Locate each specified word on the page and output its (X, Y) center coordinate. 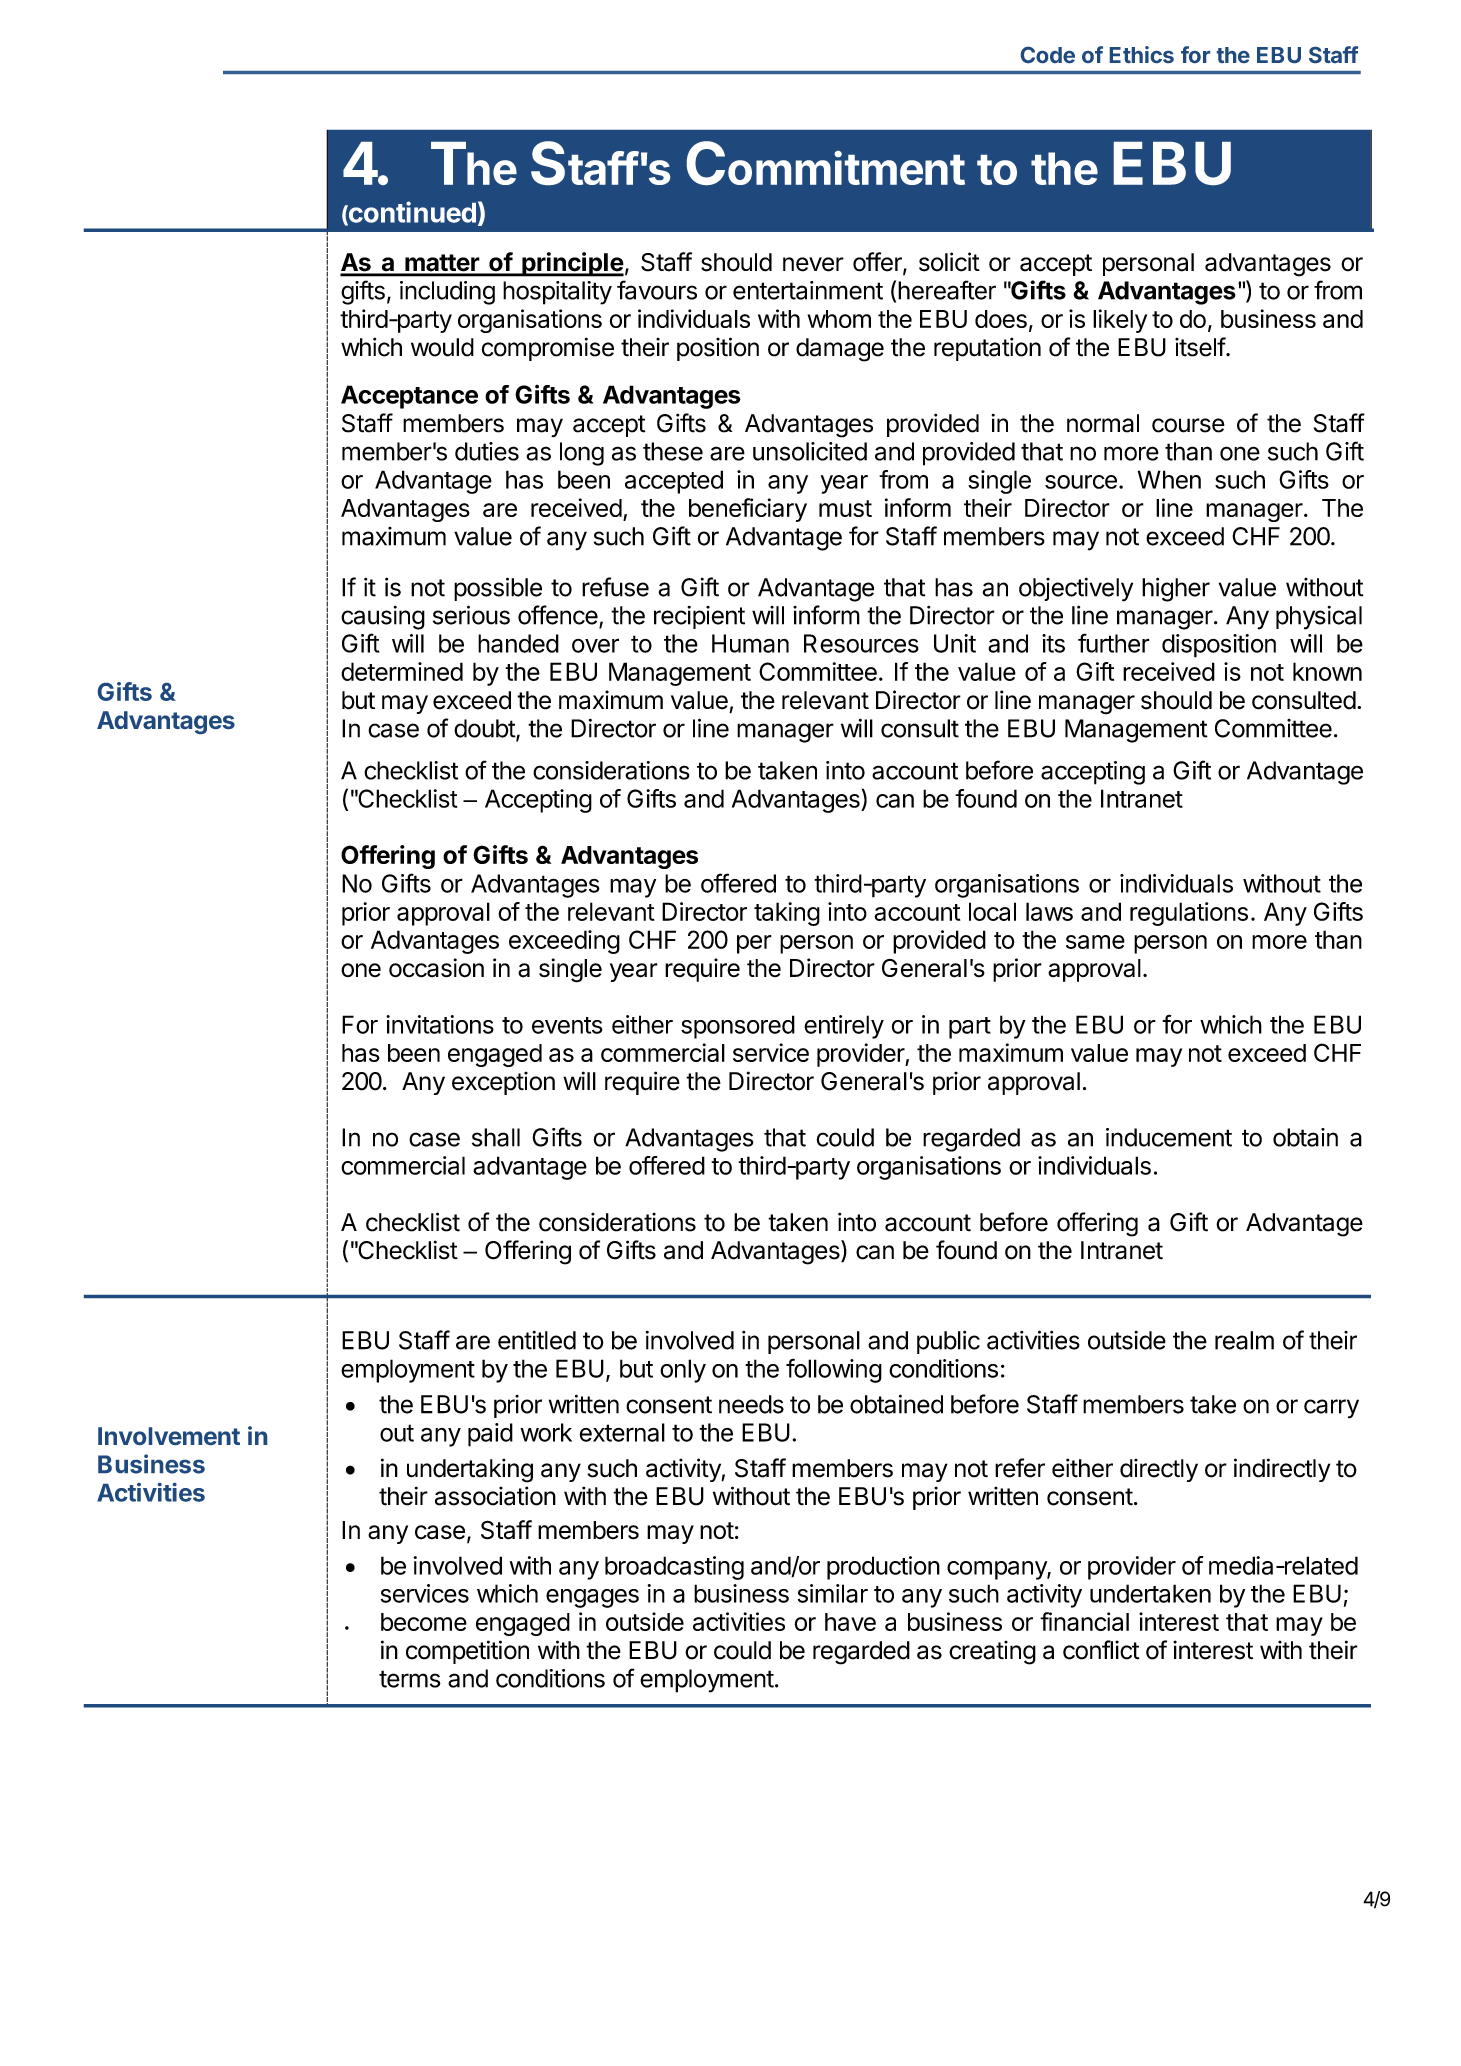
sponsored (738, 1027)
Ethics (1142, 54)
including (447, 293)
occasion (436, 968)
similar (833, 1593)
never (813, 264)
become (424, 1622)
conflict (1101, 1650)
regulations (1189, 914)
